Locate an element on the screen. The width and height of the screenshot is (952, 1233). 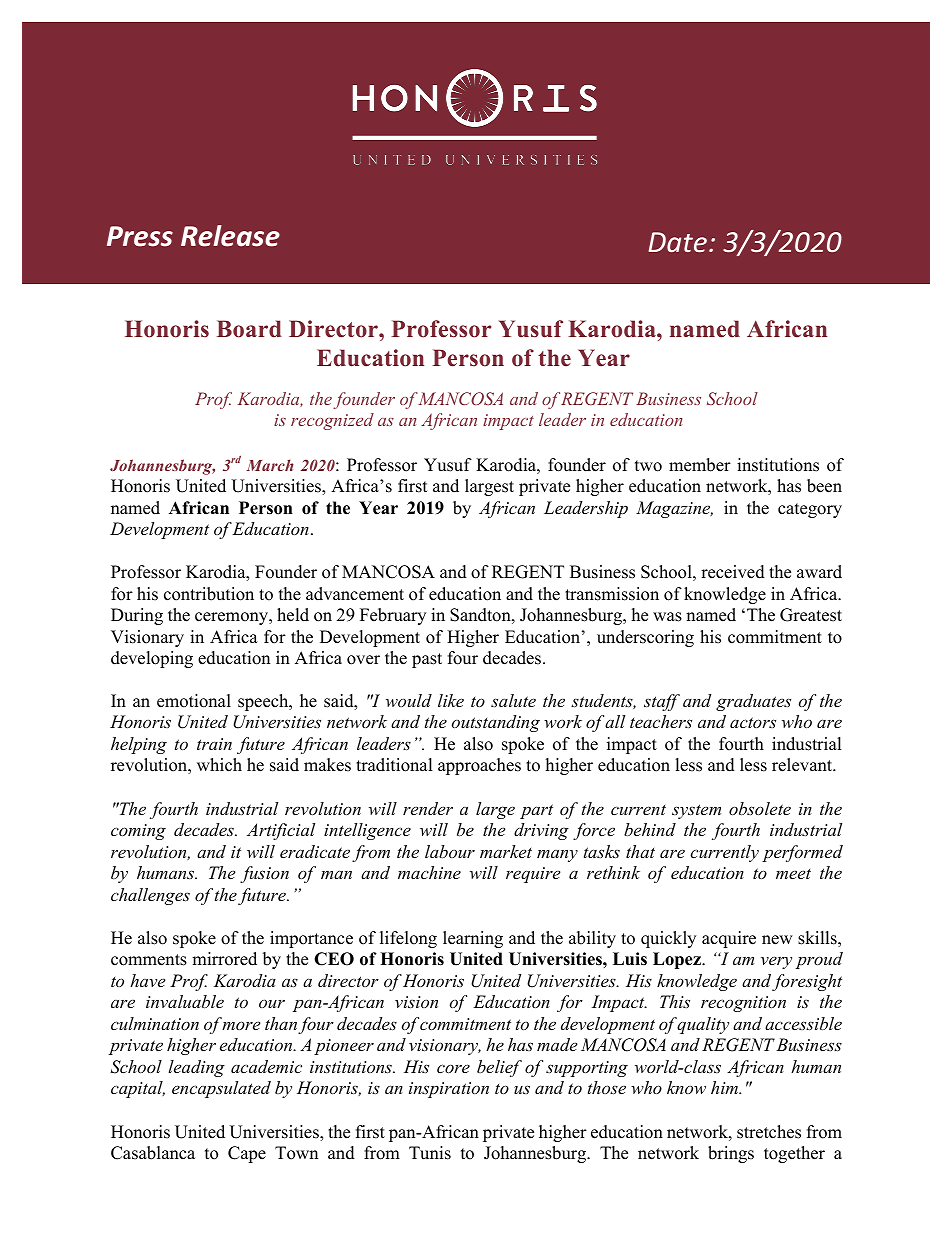
Date is located at coordinates (678, 242).
